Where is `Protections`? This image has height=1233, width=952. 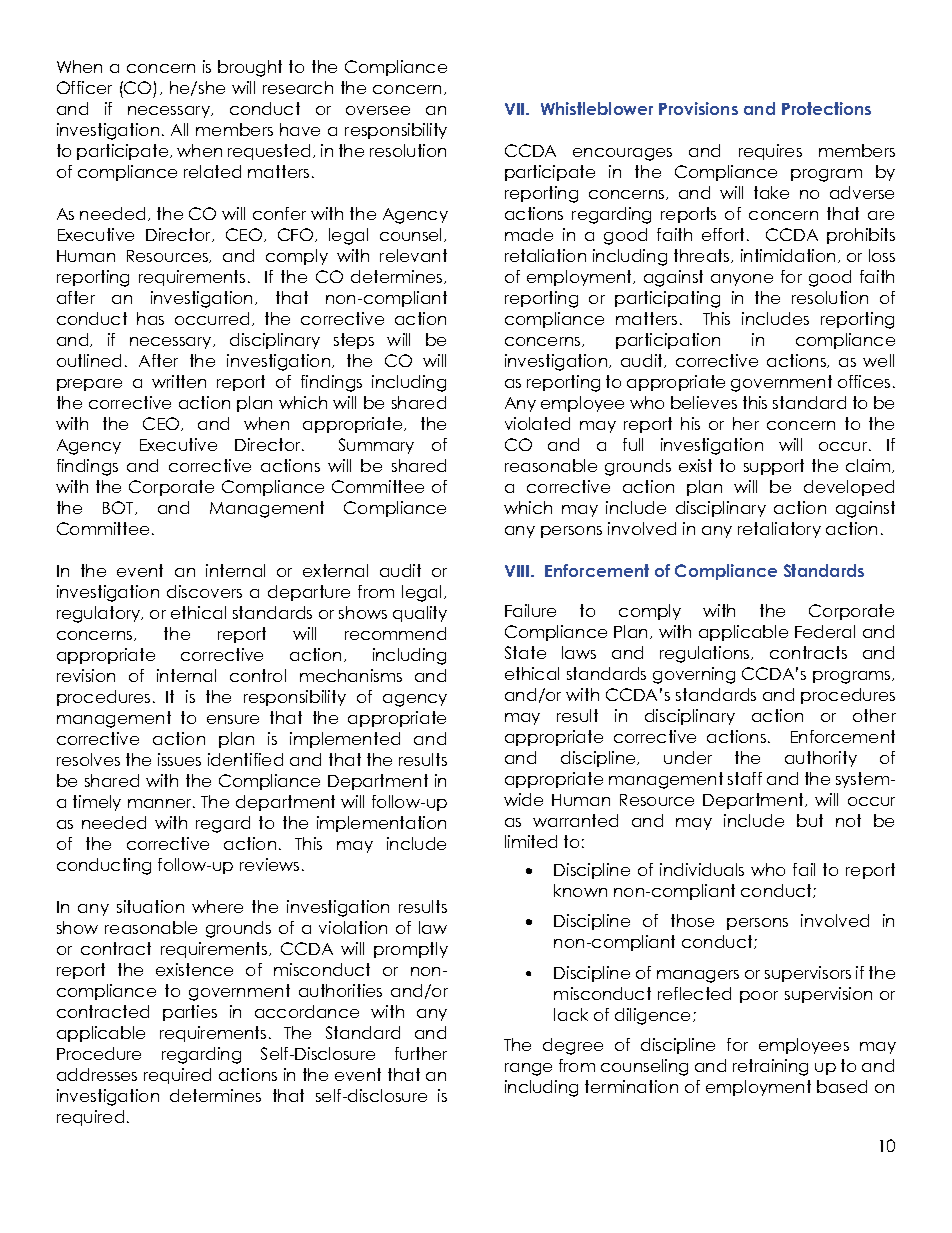
Protections is located at coordinates (826, 108).
